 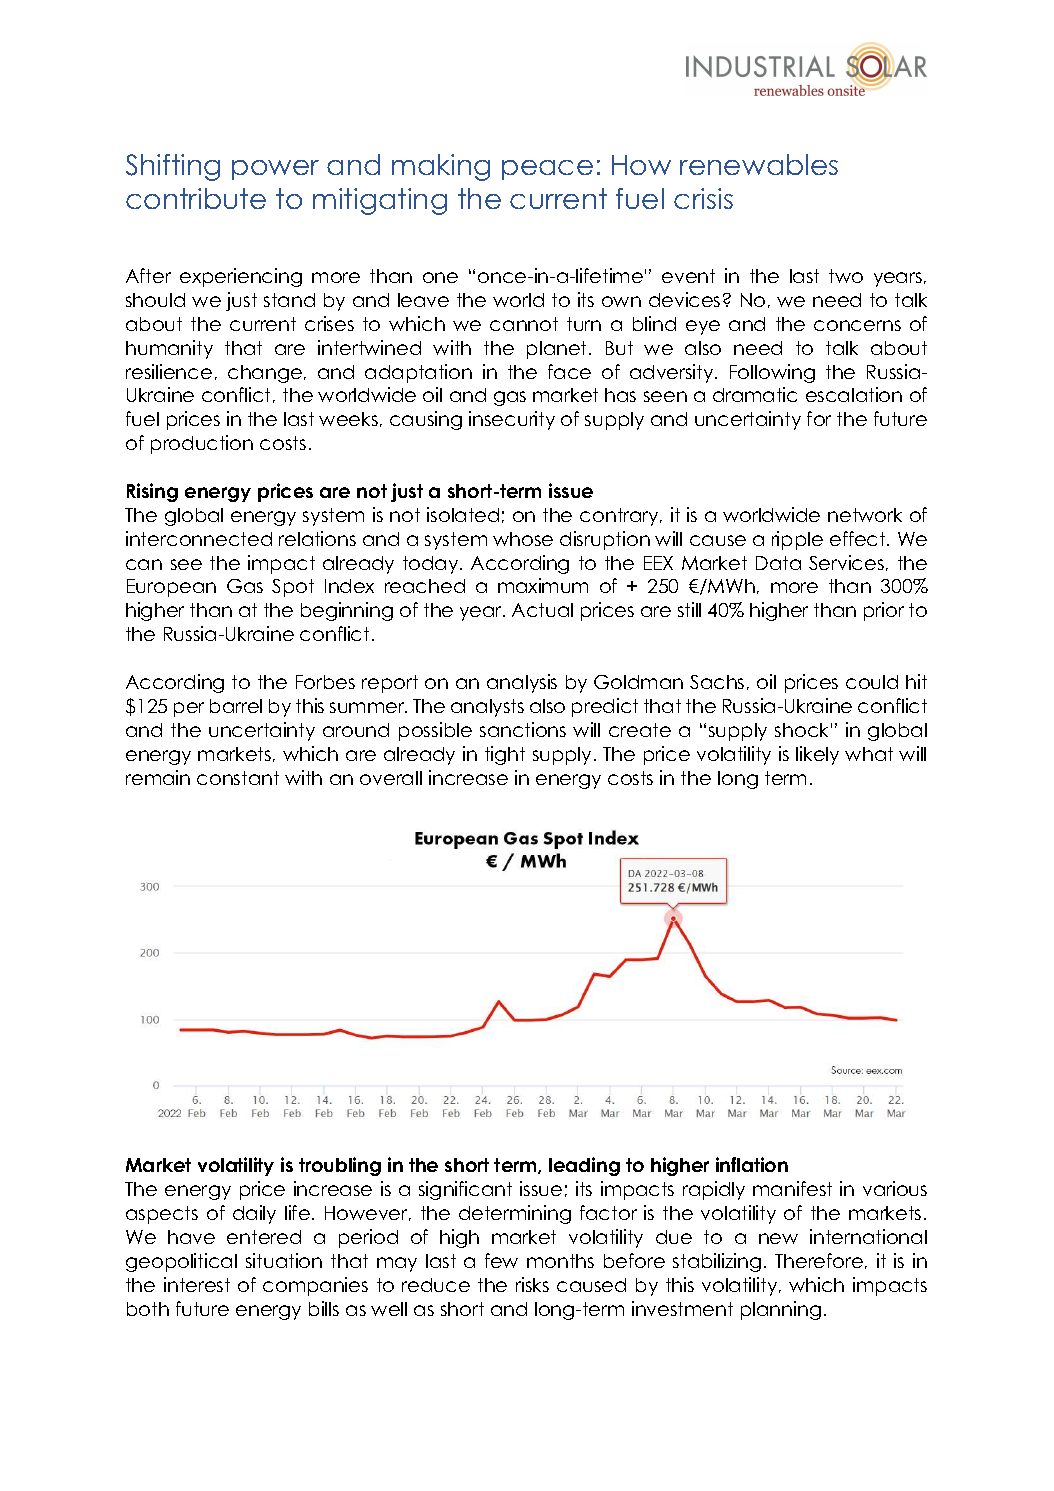 What do you see at coordinates (819, 1260) in the screenshot?
I see `Therefore` at bounding box center [819, 1260].
